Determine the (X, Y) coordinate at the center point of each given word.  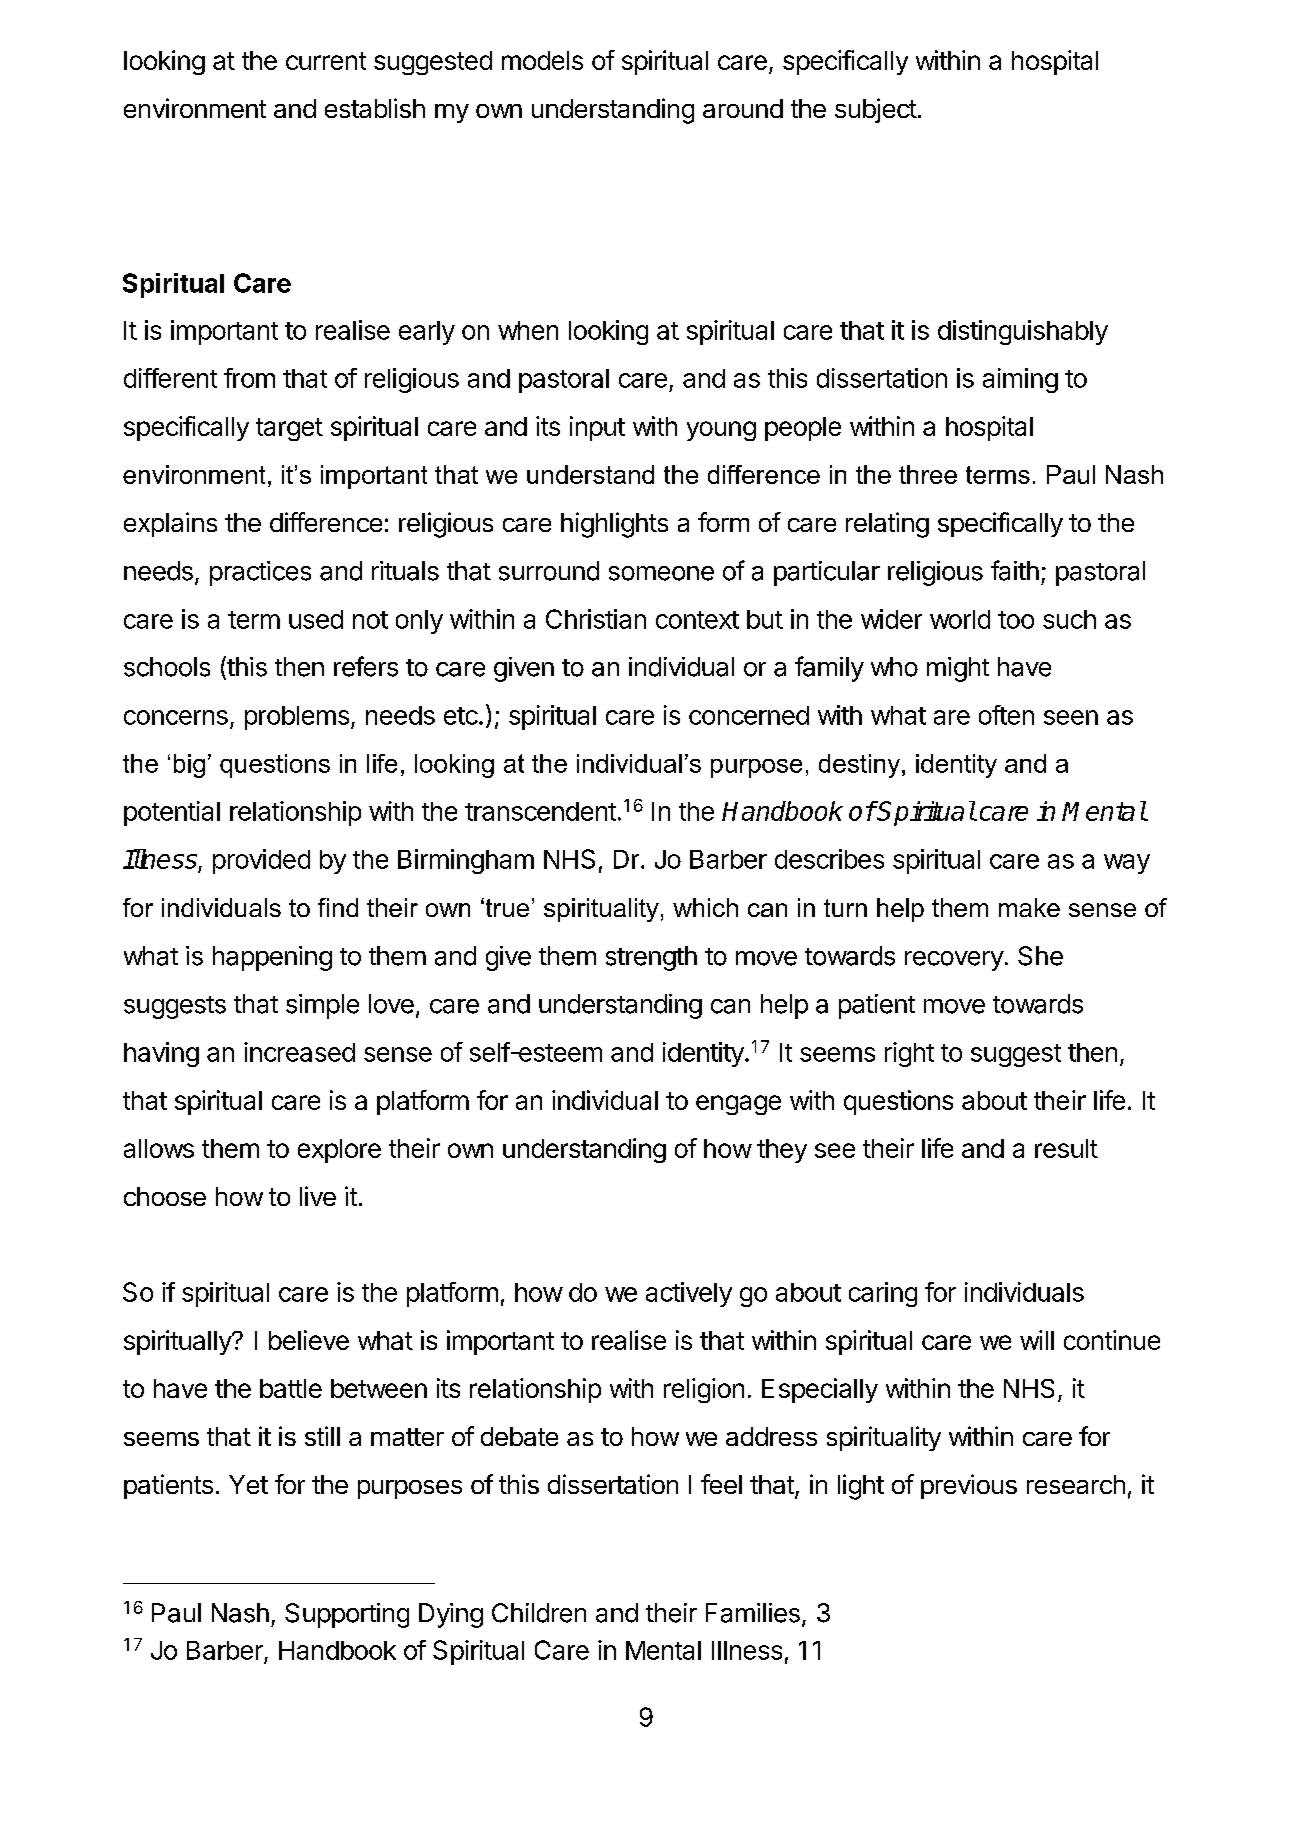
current (326, 61)
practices (260, 573)
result (1066, 1148)
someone (661, 573)
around (743, 108)
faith (1015, 570)
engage (738, 1105)
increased (299, 1052)
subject (876, 110)
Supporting (347, 1615)
